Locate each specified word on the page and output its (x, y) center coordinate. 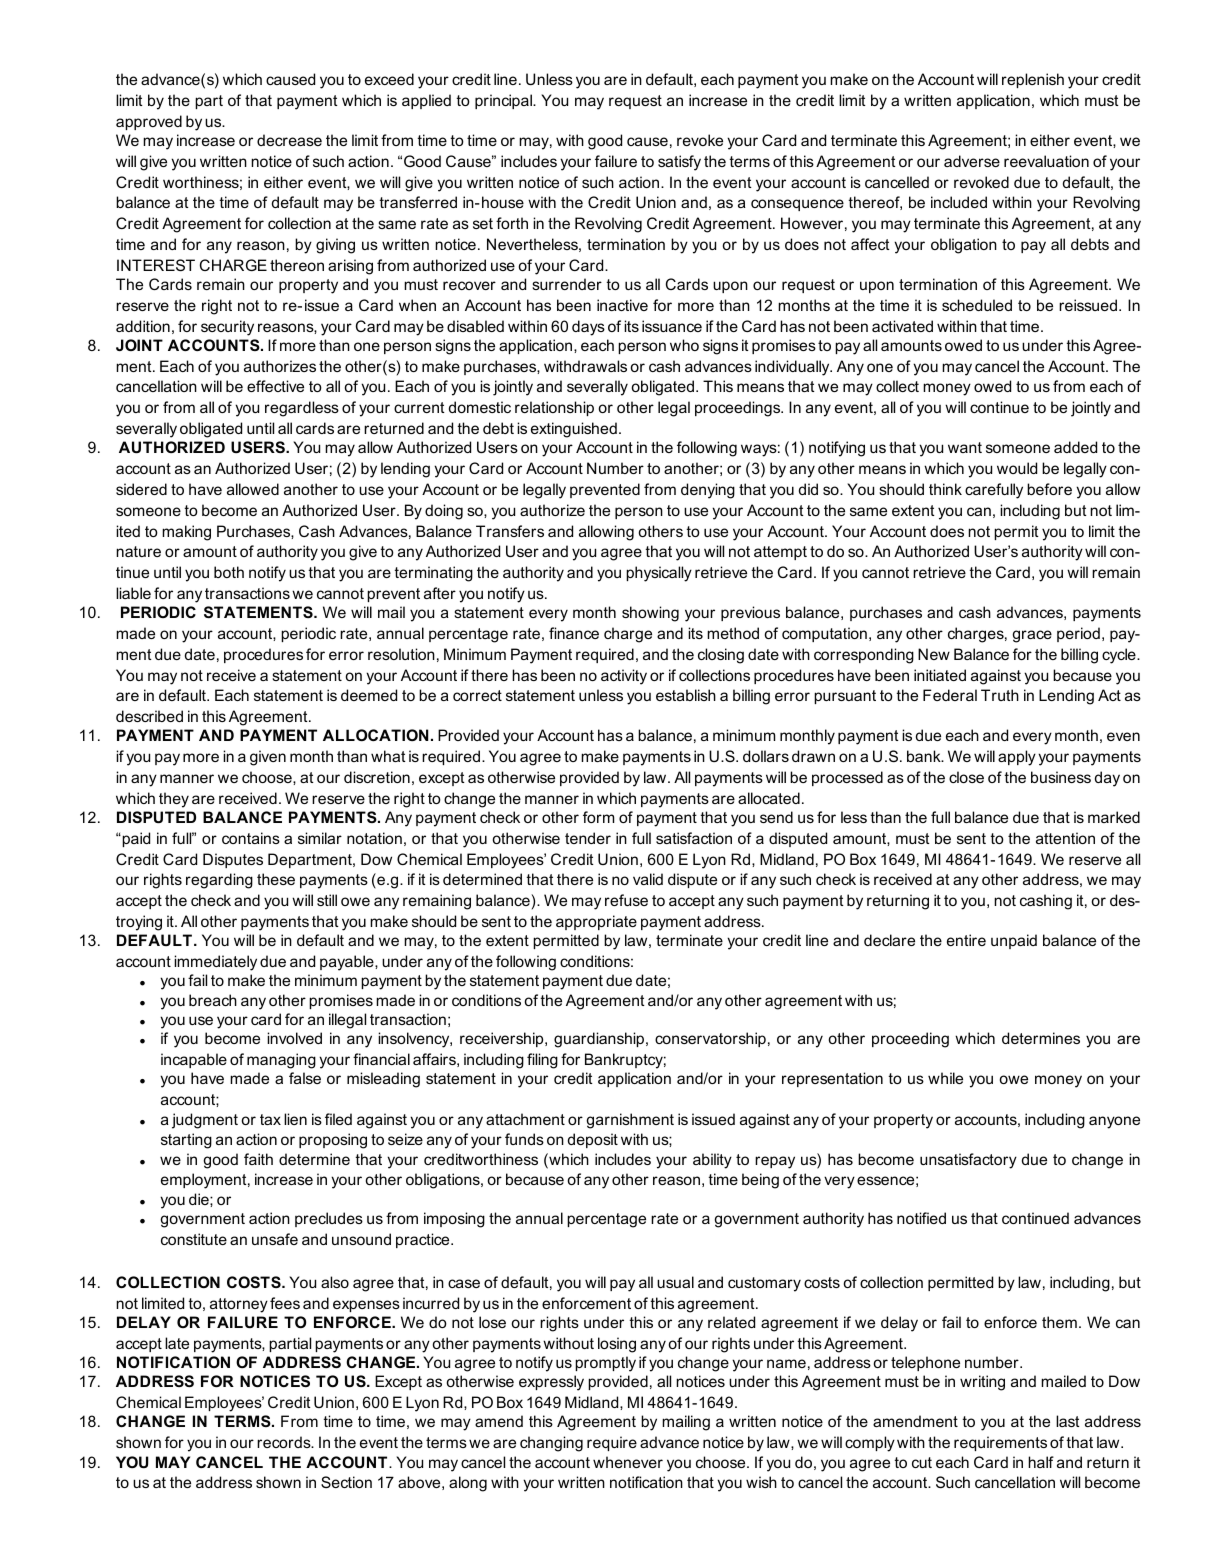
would (1017, 468)
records (285, 1442)
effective (275, 386)
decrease (289, 140)
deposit (593, 1140)
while (945, 1078)
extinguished (574, 430)
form (598, 817)
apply (1017, 758)
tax (270, 1119)
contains (251, 838)
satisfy (679, 163)
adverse (972, 161)
